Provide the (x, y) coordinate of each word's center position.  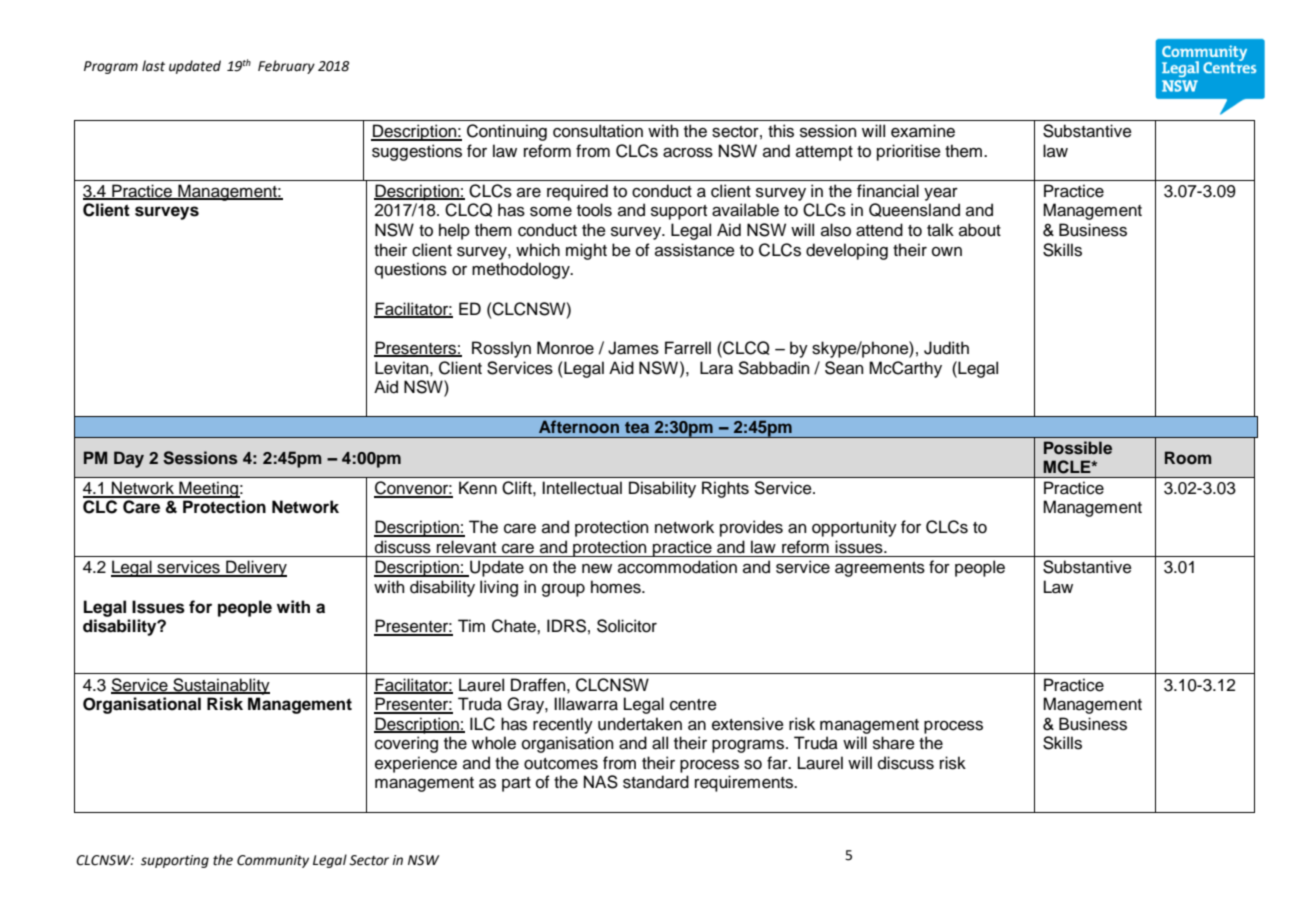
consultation (598, 131)
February (286, 67)
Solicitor (627, 626)
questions (411, 270)
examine (923, 131)
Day (129, 459)
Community (273, 861)
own (947, 252)
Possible (1078, 448)
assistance (695, 250)
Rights (725, 489)
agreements (880, 569)
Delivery (255, 568)
